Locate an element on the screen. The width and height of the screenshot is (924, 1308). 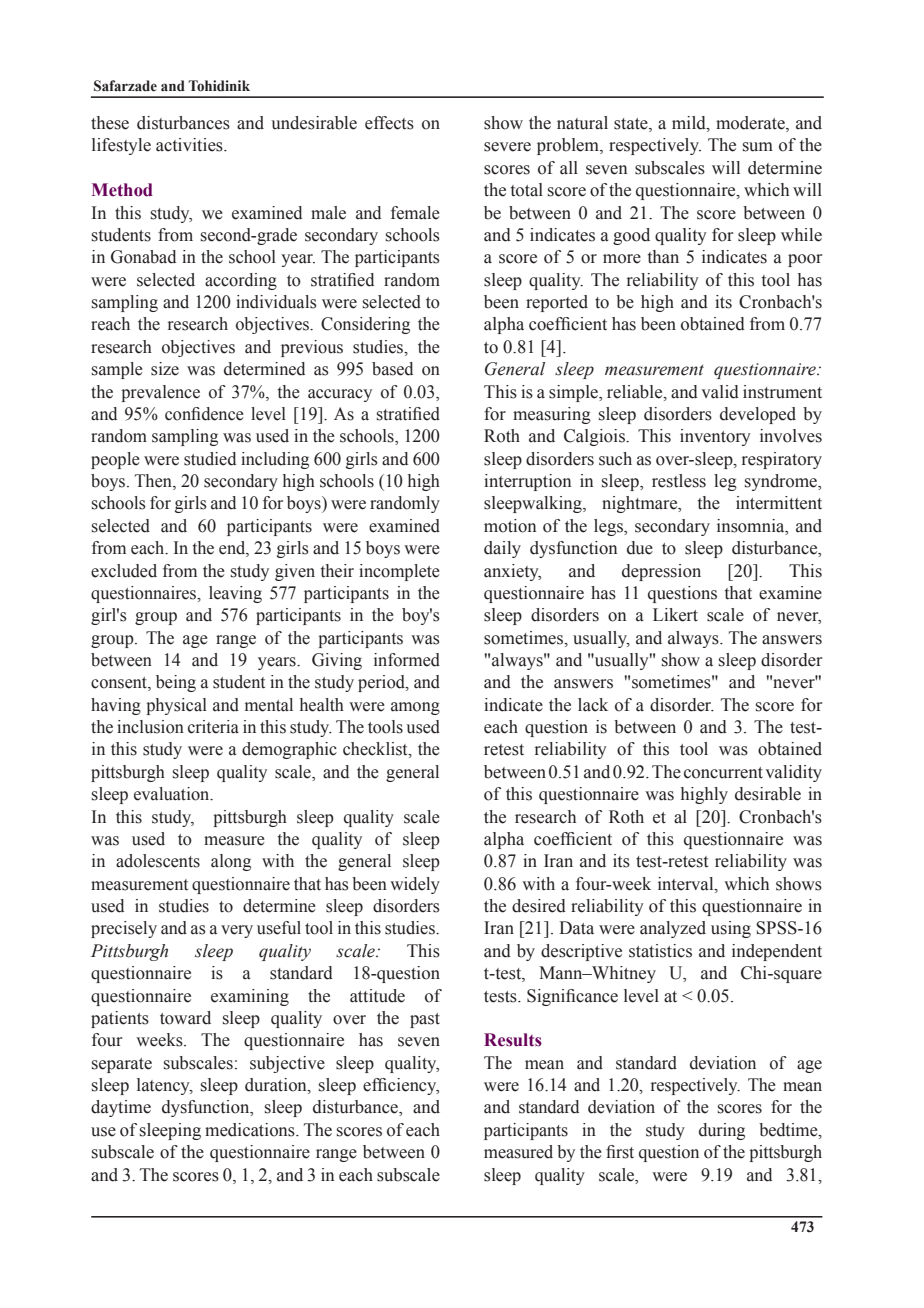
efficiency is located at coordinates (401, 1086).
